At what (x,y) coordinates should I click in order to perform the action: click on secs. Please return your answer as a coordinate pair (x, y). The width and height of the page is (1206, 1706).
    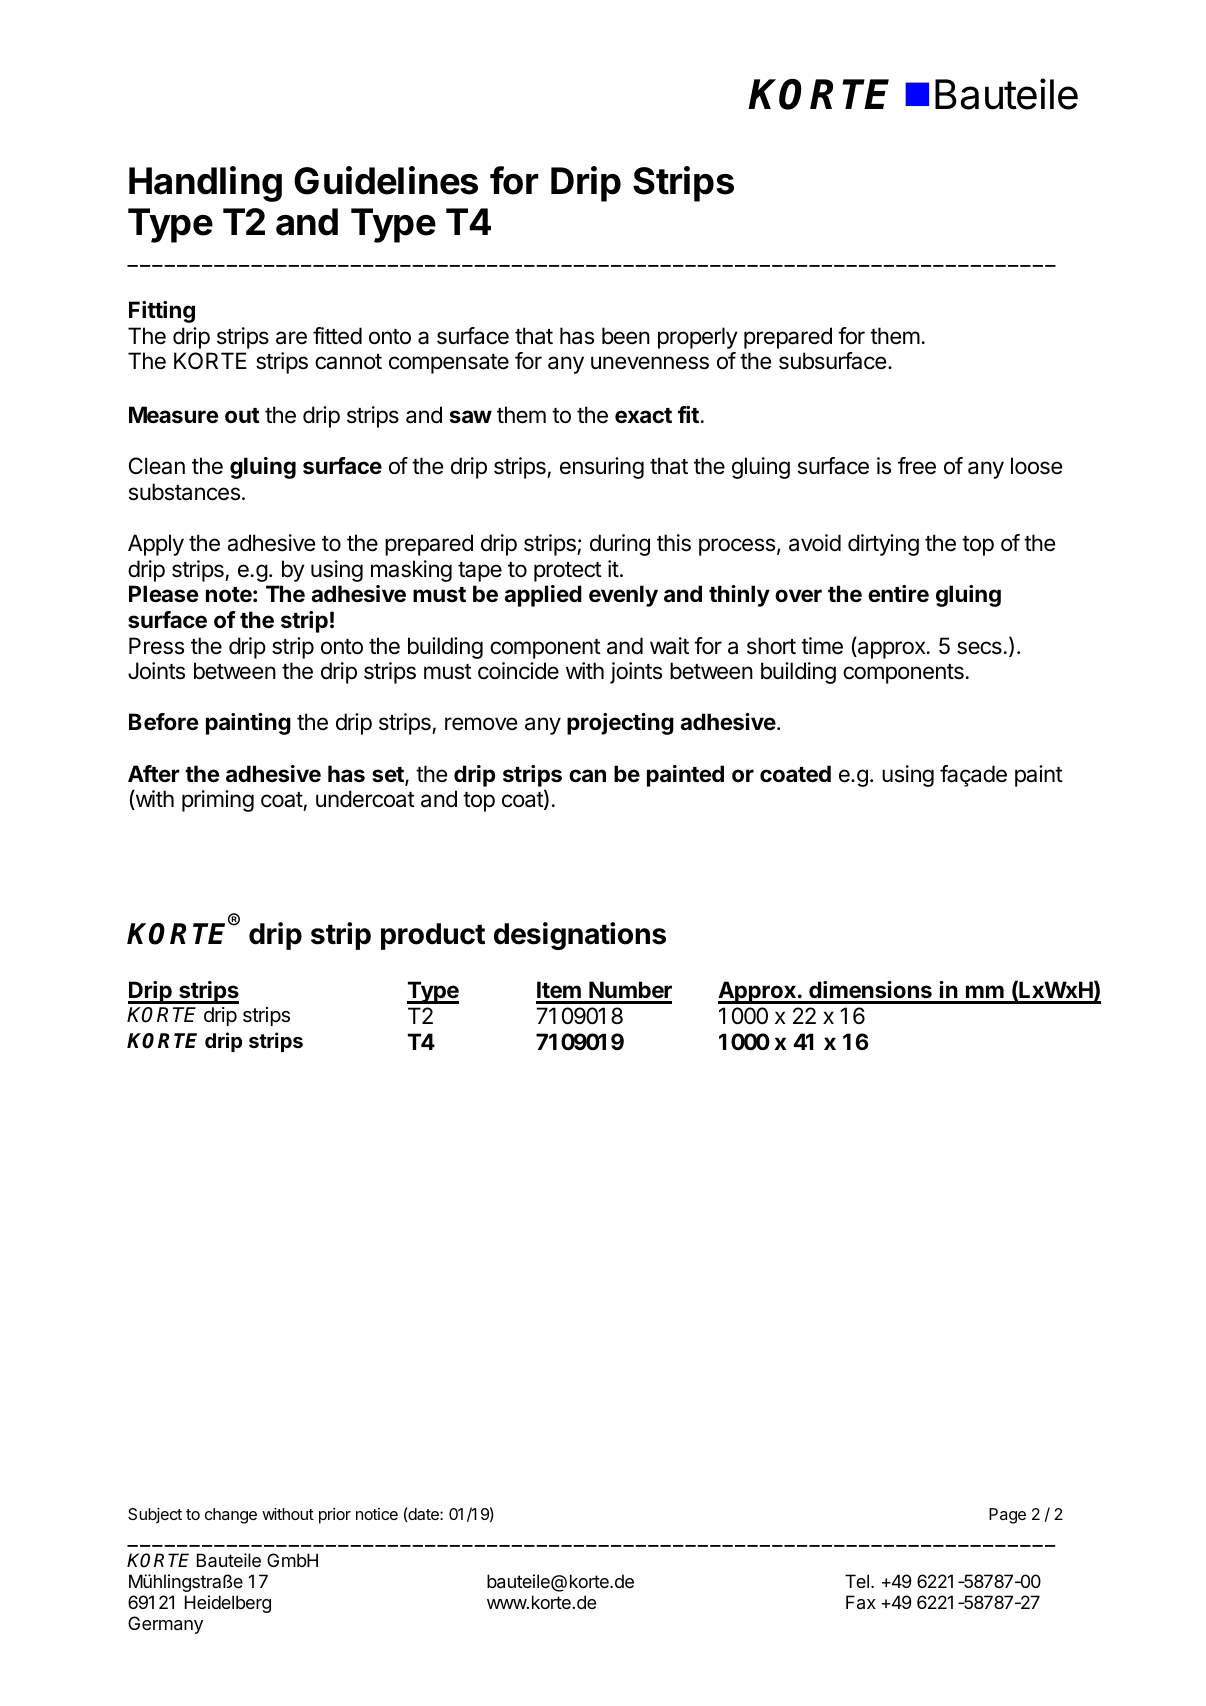
    Looking at the image, I should click on (979, 648).
